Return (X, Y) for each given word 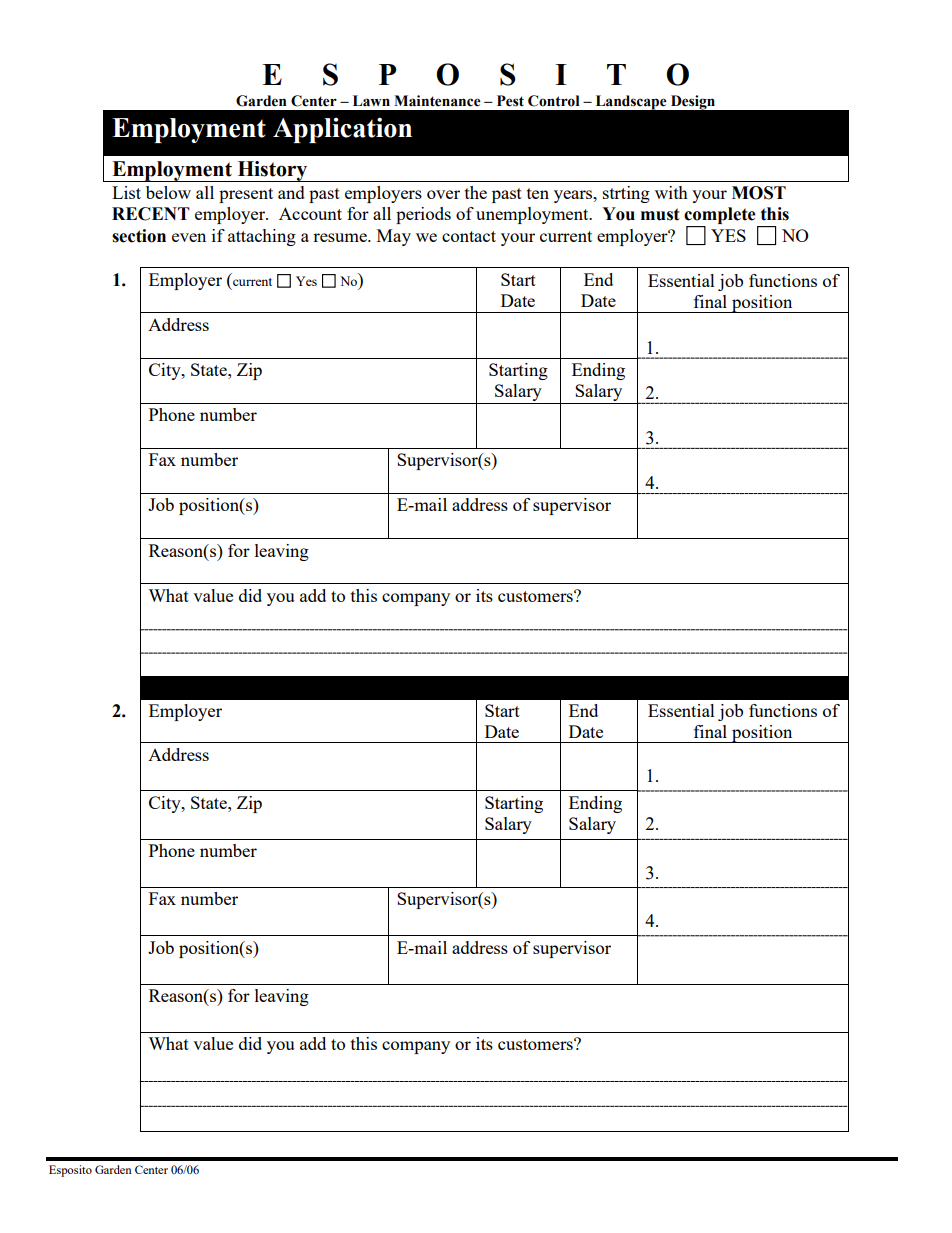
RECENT (151, 214)
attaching (262, 237)
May (394, 237)
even (189, 237)
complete (721, 217)
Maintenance (437, 101)
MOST (759, 193)
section (139, 236)
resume (341, 237)
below (168, 192)
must (660, 214)
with (671, 192)
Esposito (70, 1171)
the (476, 192)
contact (469, 236)
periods (423, 215)
